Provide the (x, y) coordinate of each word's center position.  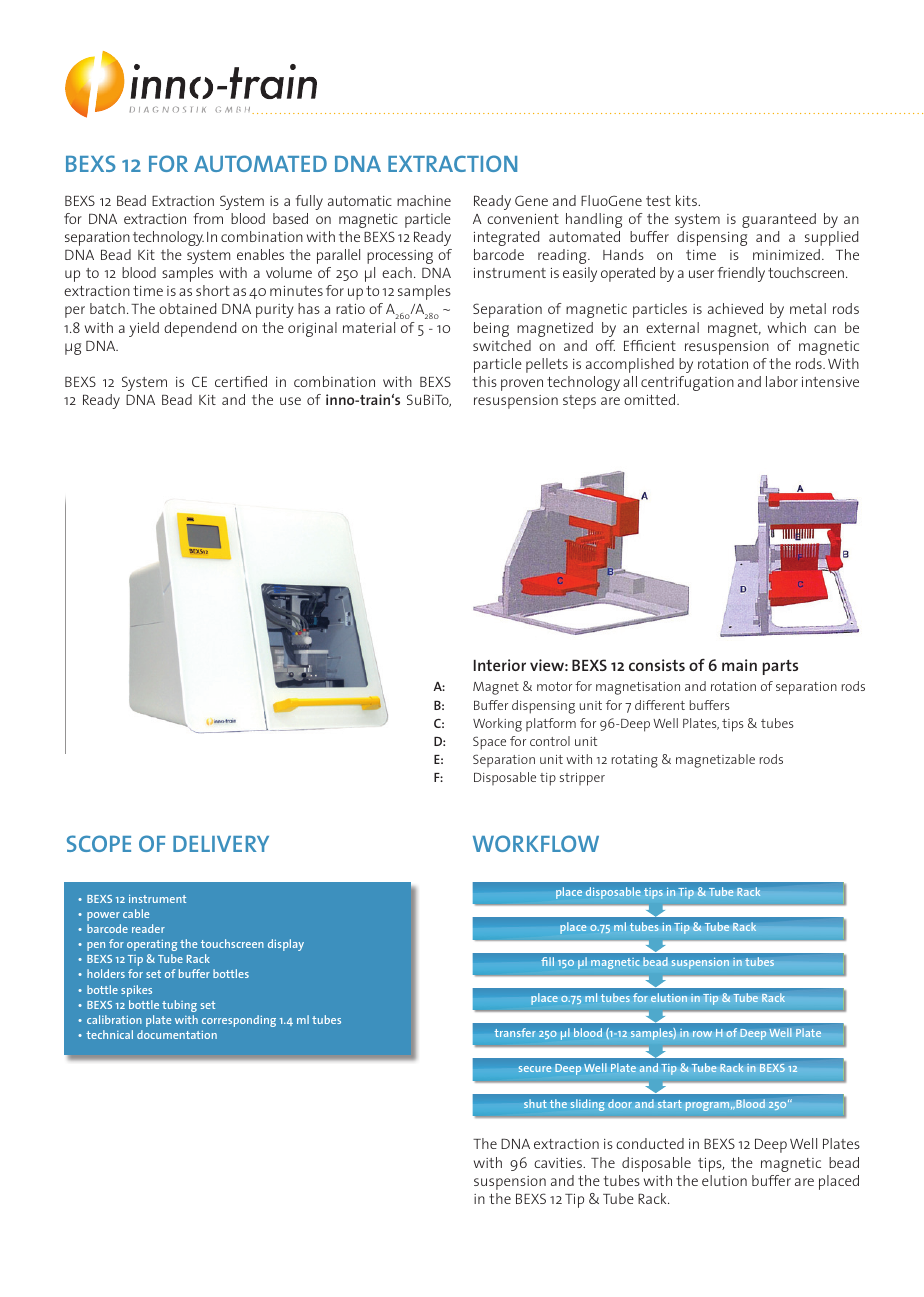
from (208, 218)
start (670, 1104)
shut (535, 1103)
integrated (506, 238)
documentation (177, 1034)
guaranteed (779, 220)
